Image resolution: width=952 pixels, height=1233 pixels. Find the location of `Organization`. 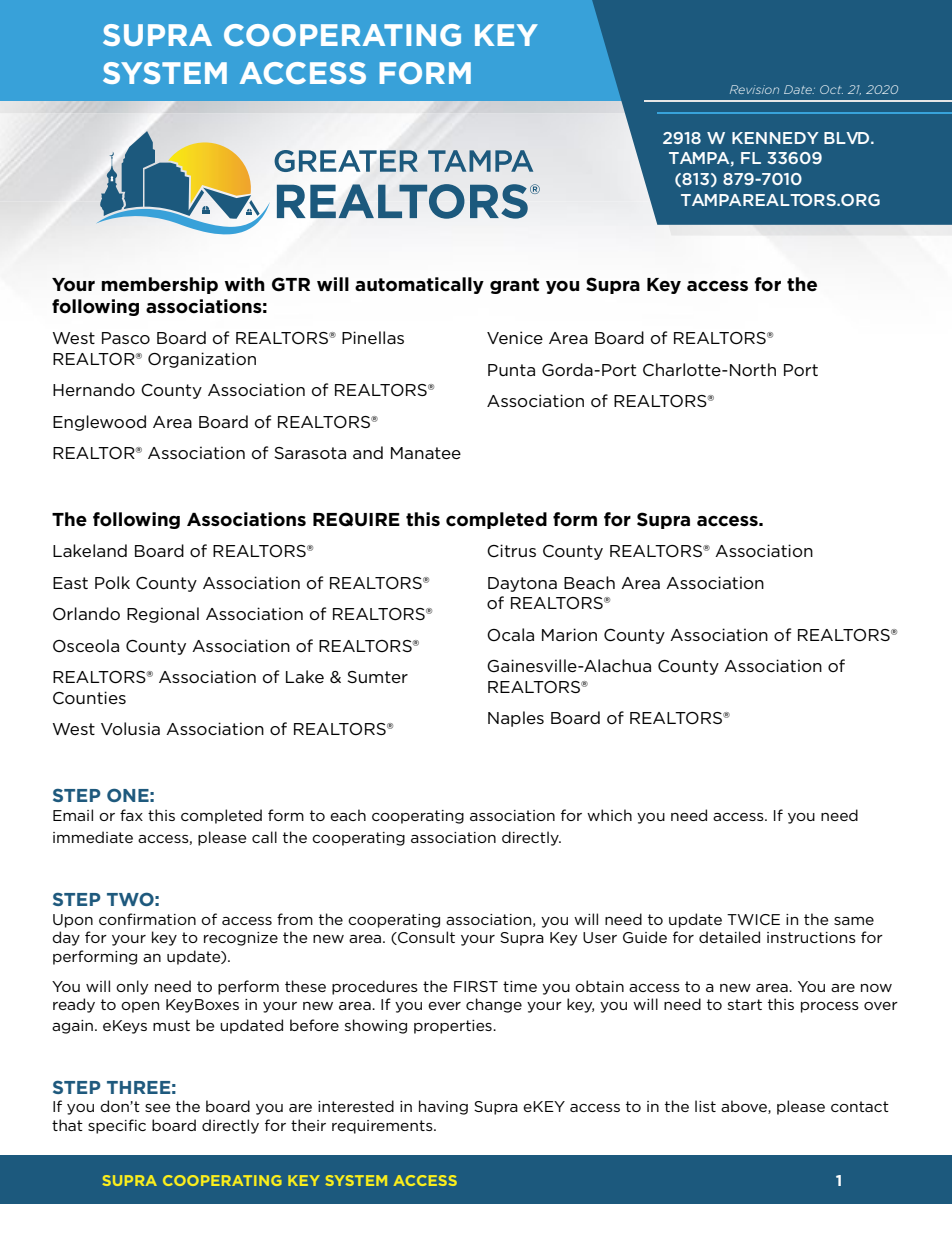

Organization is located at coordinates (202, 360).
